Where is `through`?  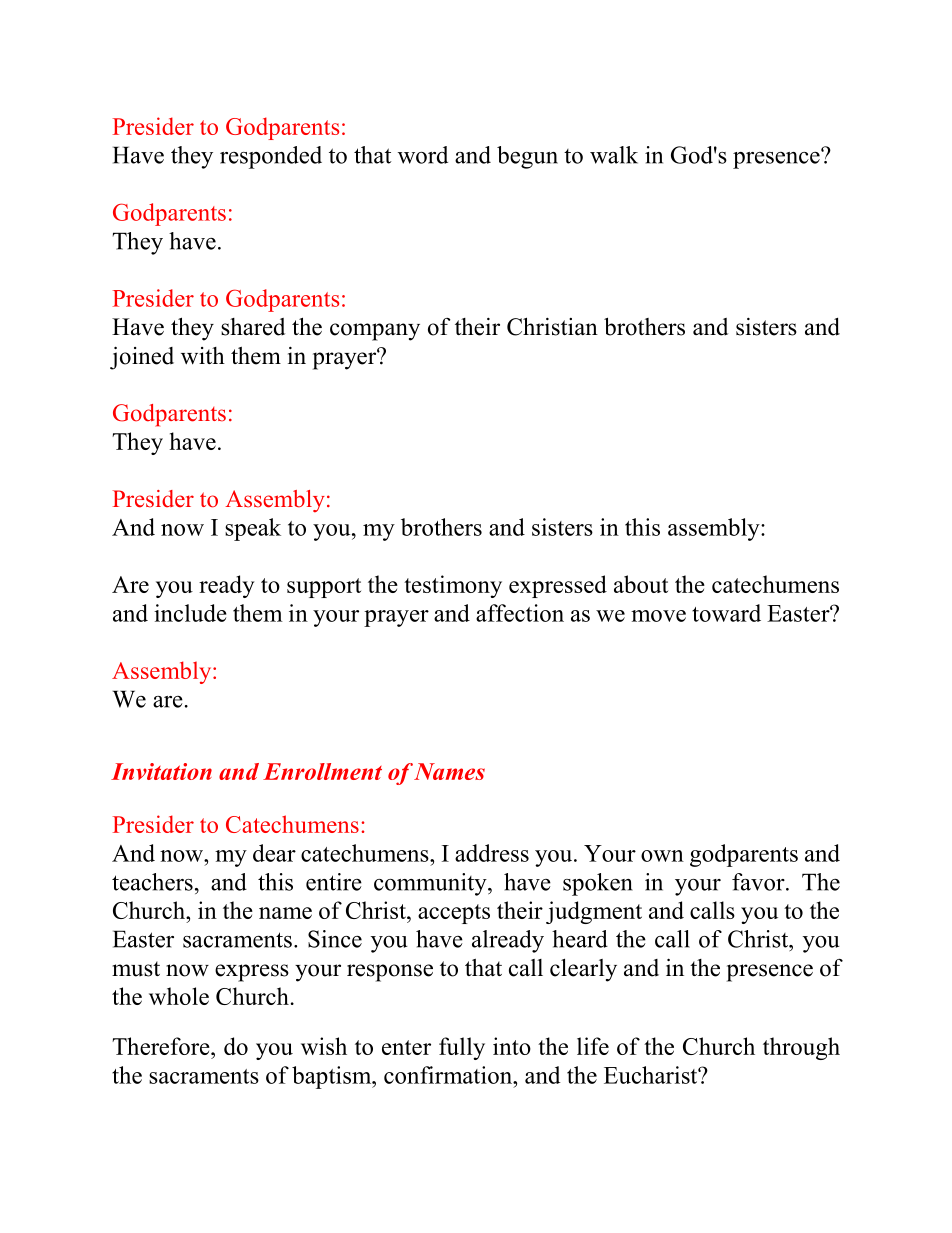 through is located at coordinates (801, 1048).
